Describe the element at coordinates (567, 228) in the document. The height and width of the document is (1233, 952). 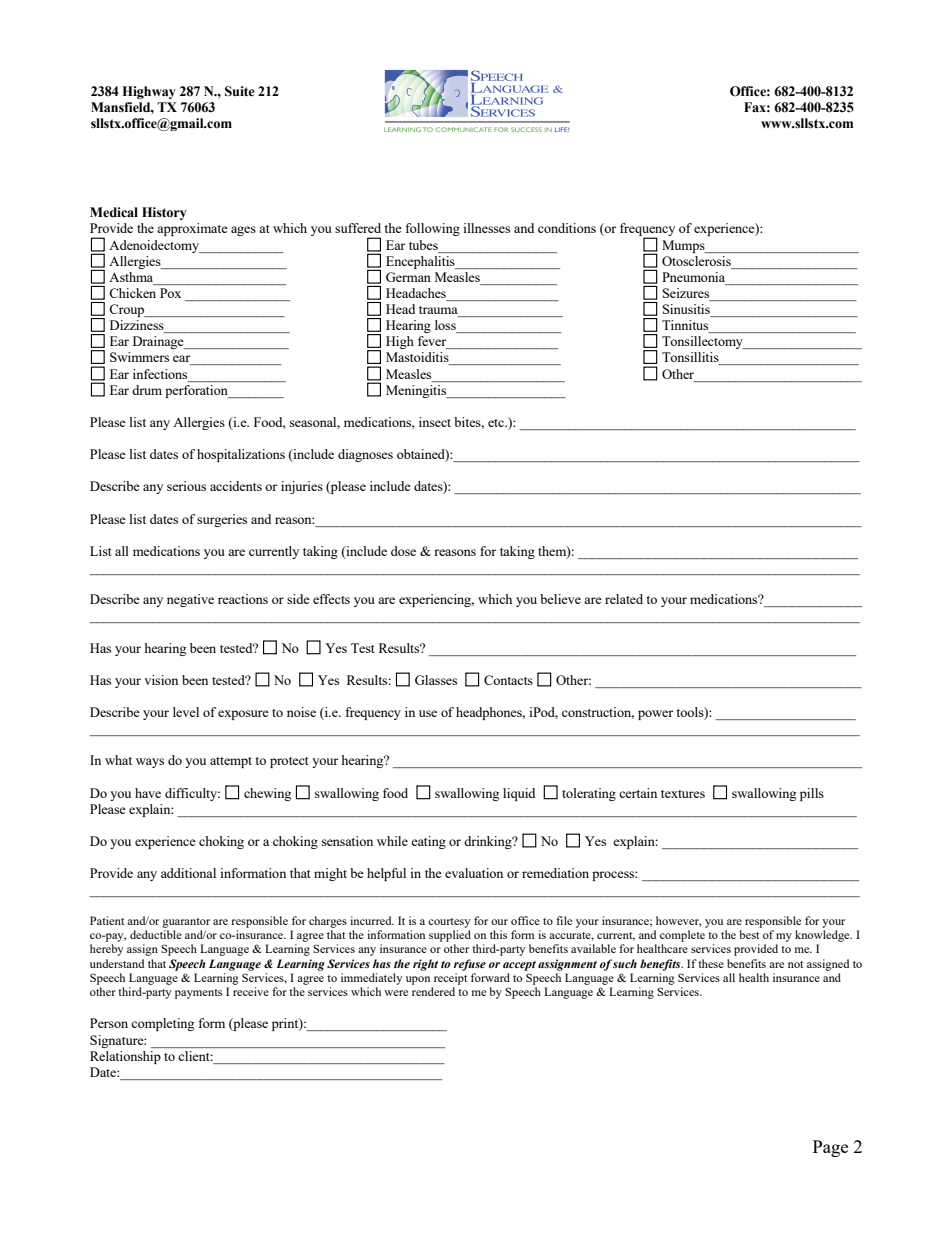
I see `conditions` at that location.
